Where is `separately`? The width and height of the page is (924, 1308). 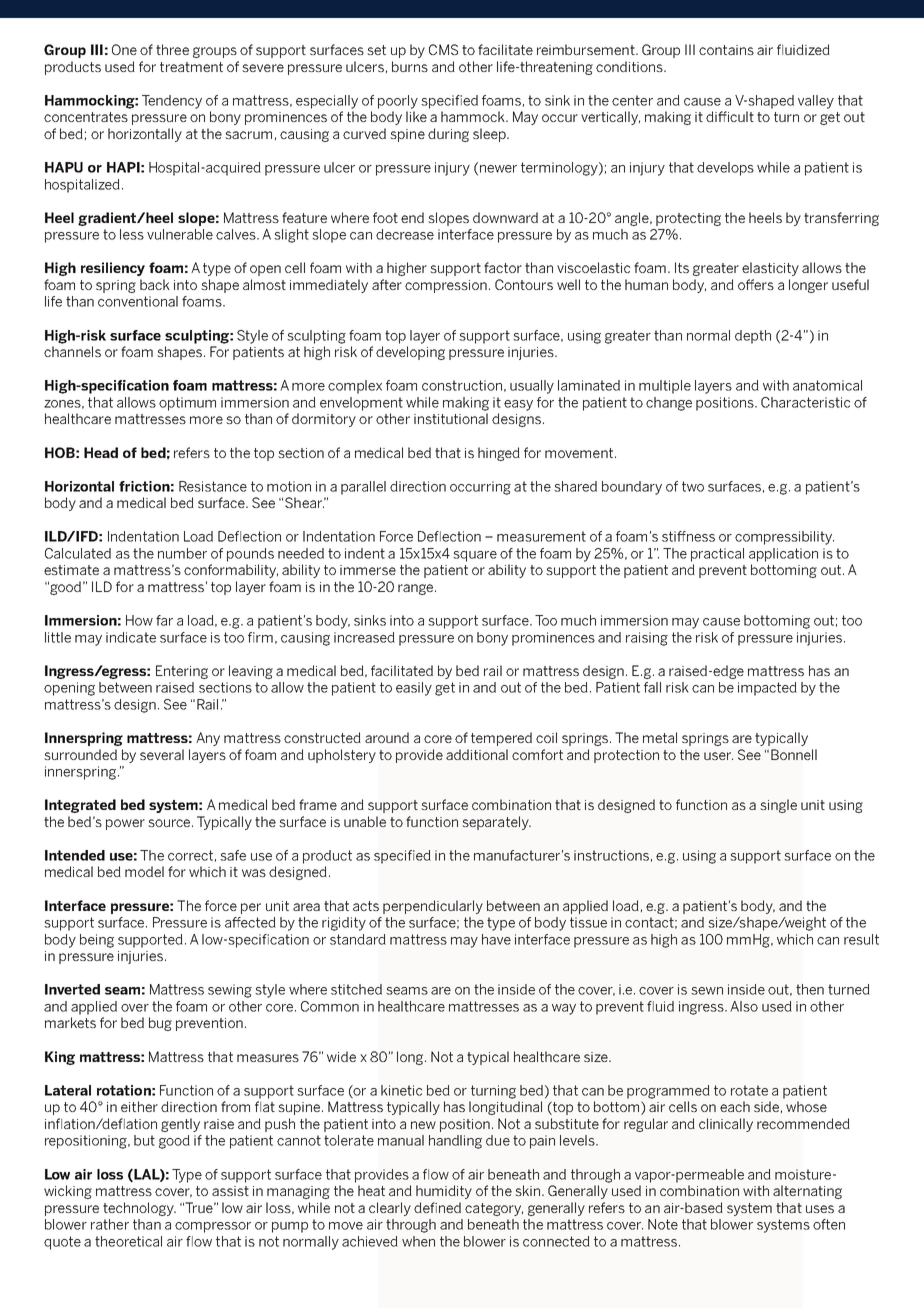
separately is located at coordinates (496, 823).
